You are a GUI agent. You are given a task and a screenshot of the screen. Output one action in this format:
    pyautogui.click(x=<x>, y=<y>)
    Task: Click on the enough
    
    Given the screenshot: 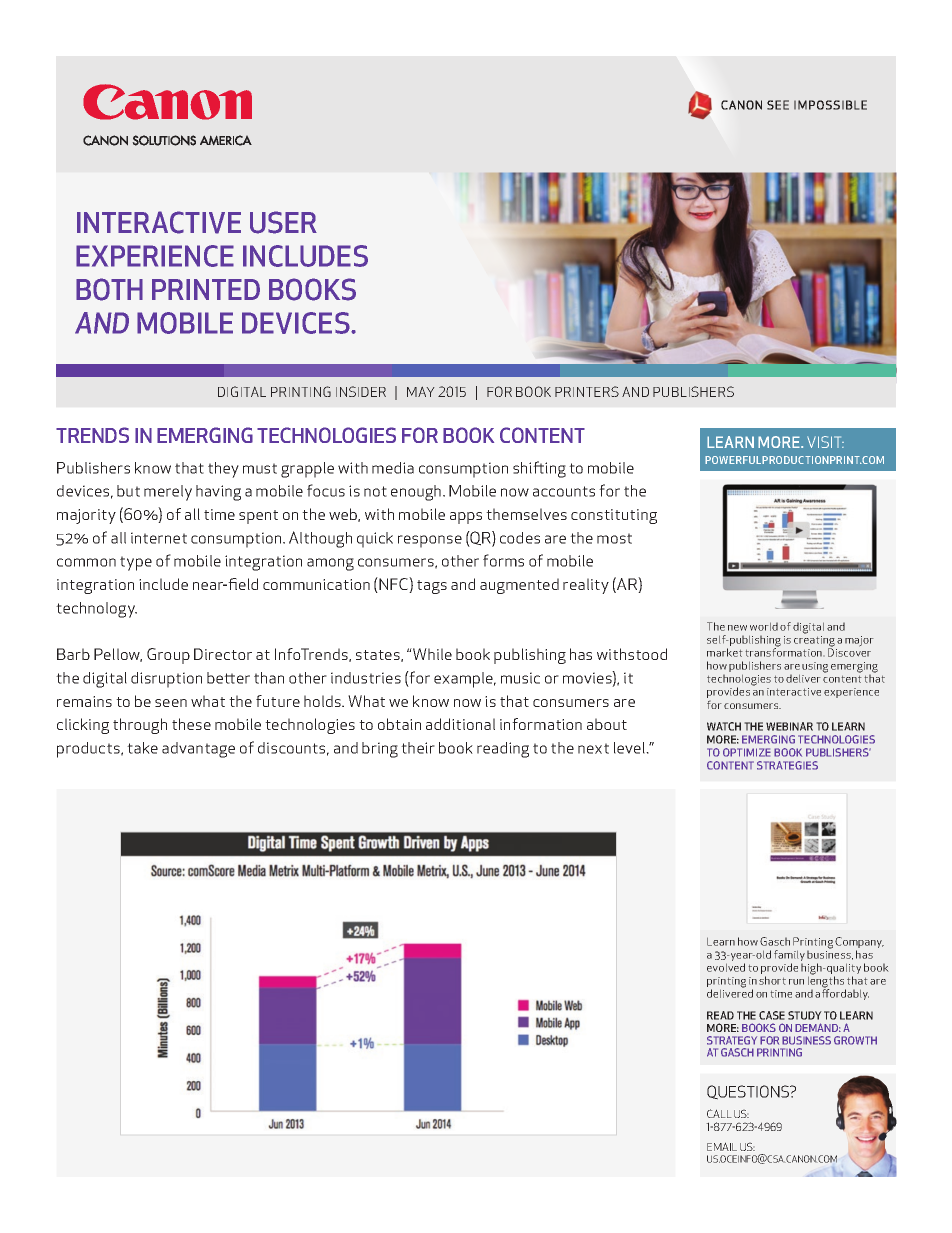 What is the action you would take?
    pyautogui.click(x=417, y=493)
